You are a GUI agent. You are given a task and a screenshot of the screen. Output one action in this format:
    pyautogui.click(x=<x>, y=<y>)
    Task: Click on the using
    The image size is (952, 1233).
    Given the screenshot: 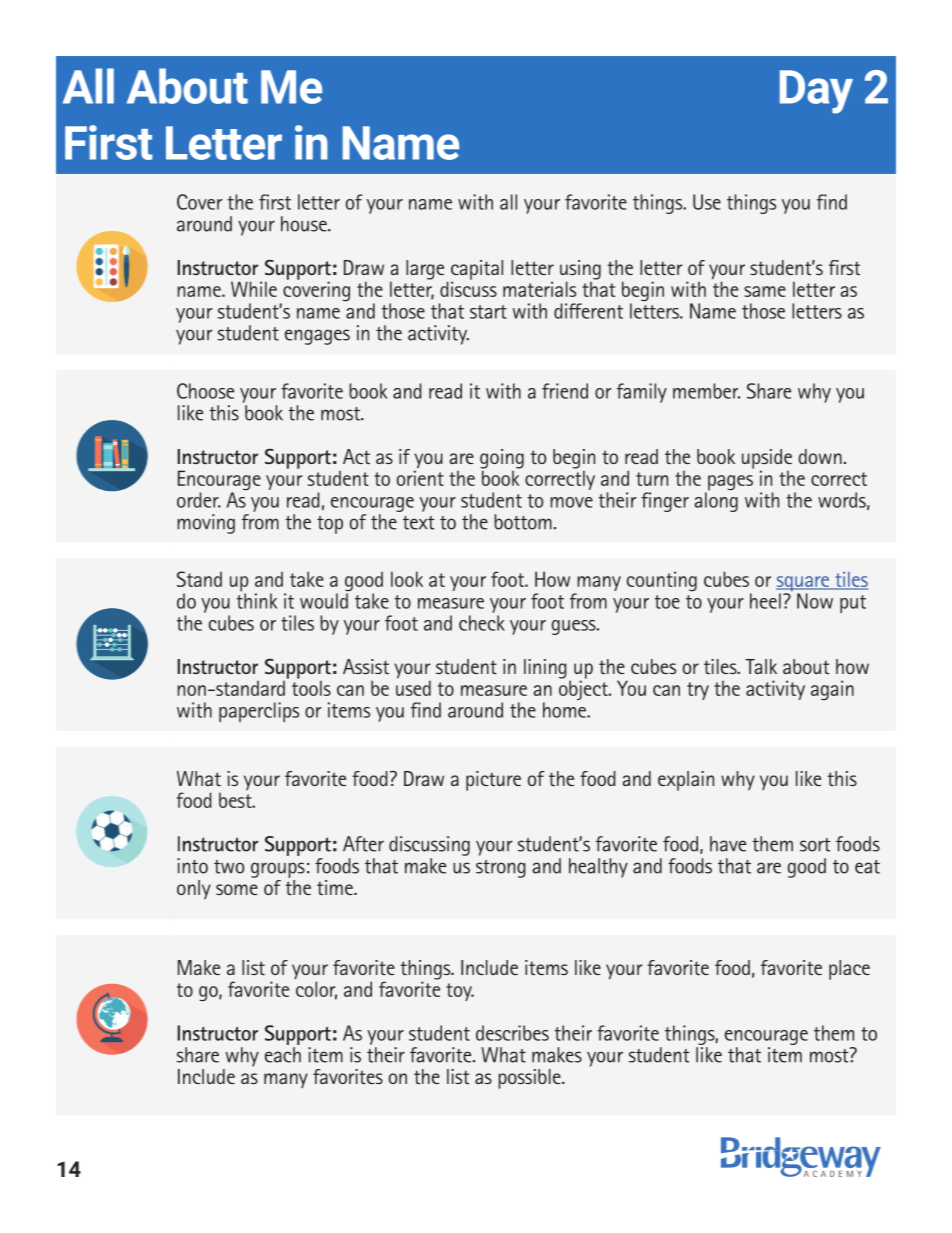 What is the action you would take?
    pyautogui.click(x=580, y=271)
